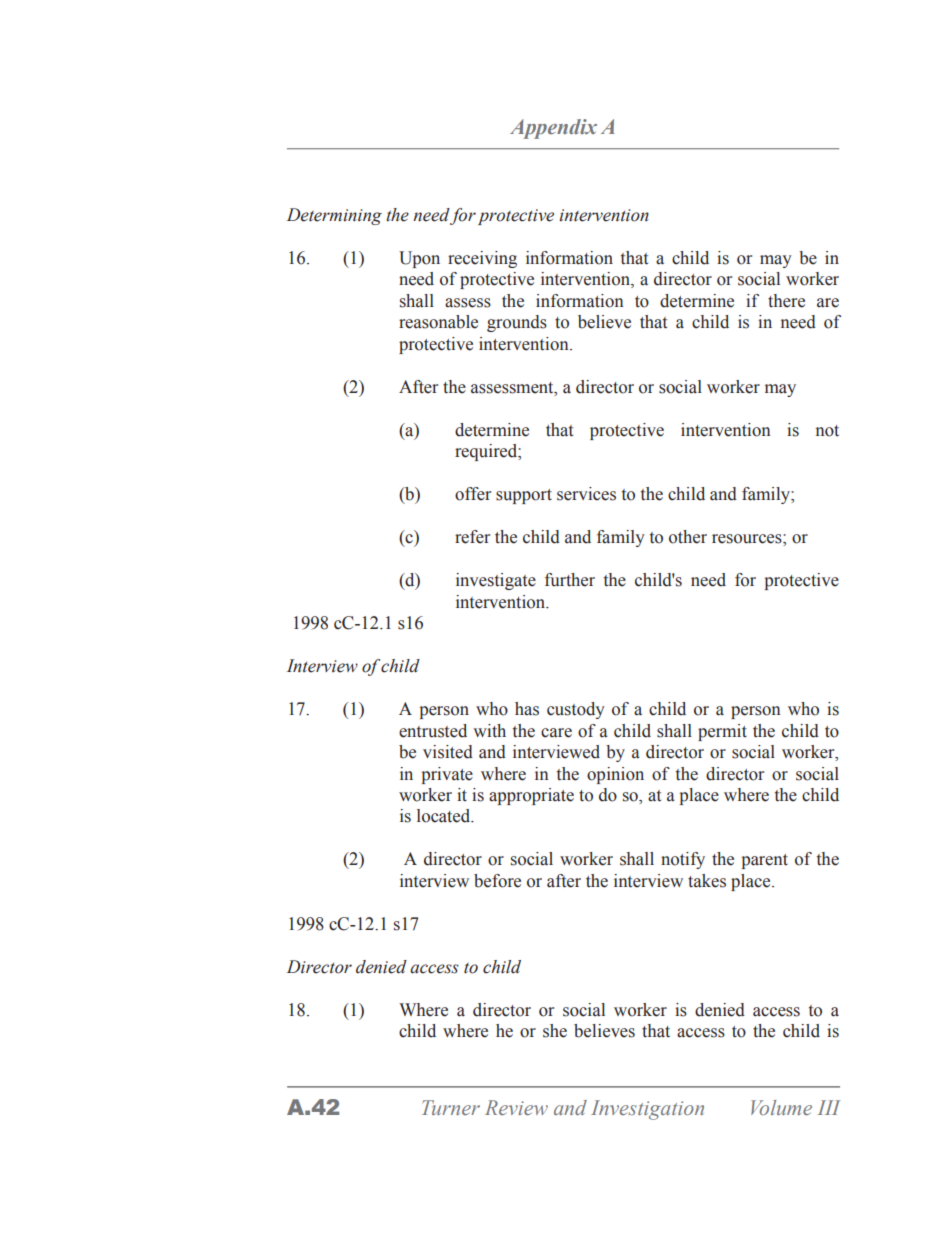 The width and height of the document is (952, 1233). What do you see at coordinates (553, 129) in the document?
I see `Appendix` at bounding box center [553, 129].
